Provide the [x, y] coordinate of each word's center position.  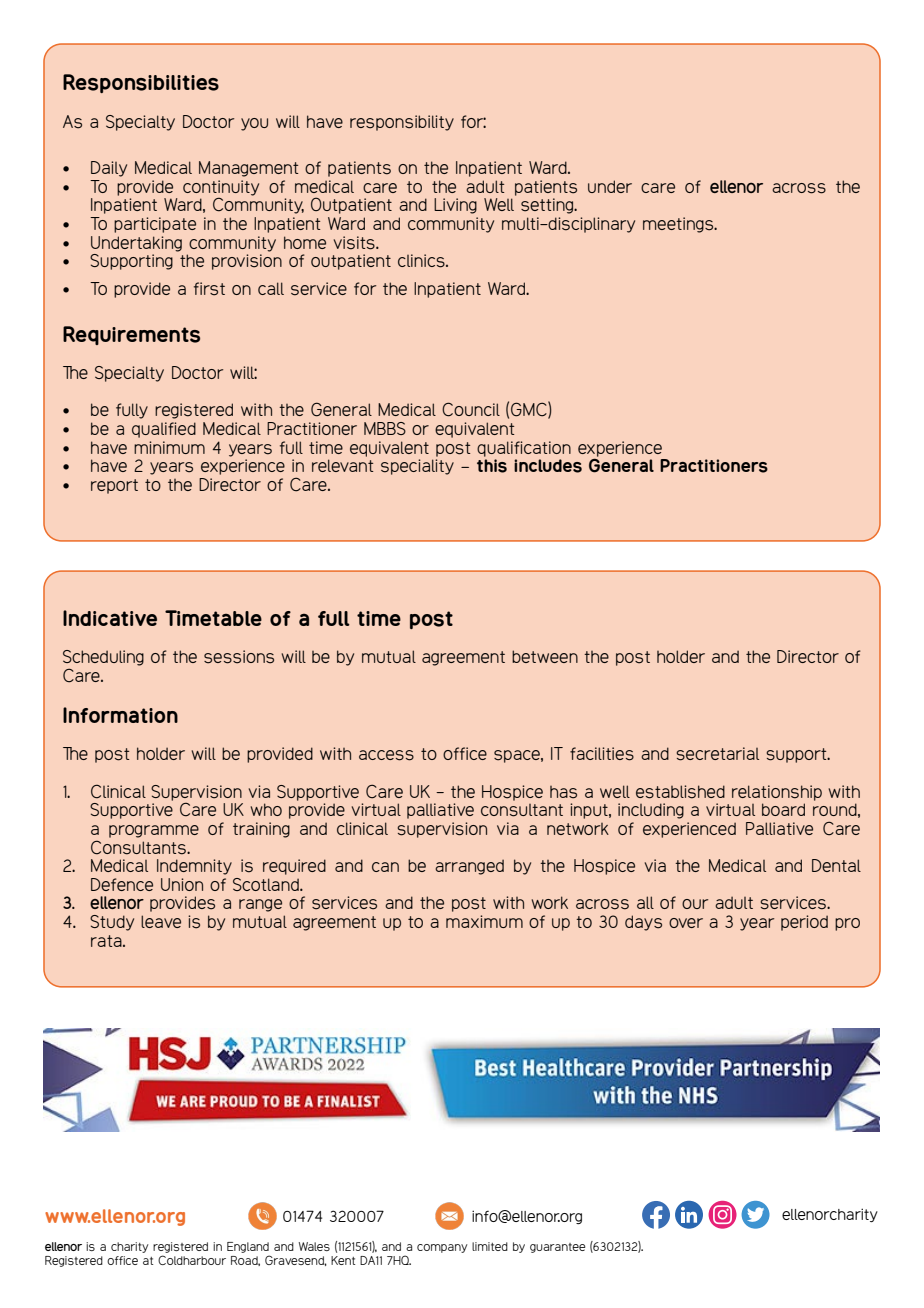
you [254, 124]
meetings [679, 225]
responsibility [402, 123]
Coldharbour [192, 1260]
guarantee [557, 1248]
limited [490, 1246]
